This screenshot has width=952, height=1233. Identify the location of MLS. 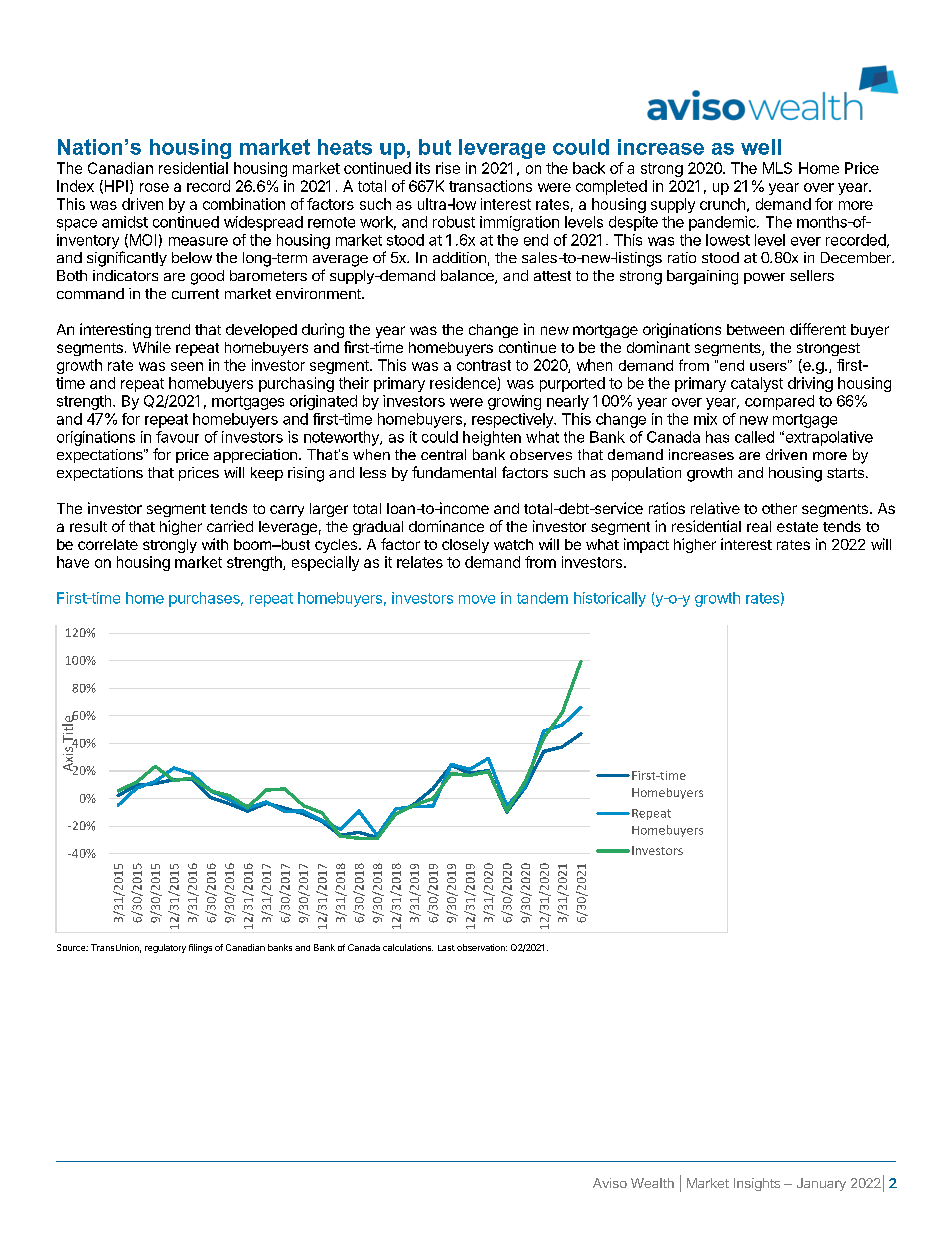
(777, 168).
